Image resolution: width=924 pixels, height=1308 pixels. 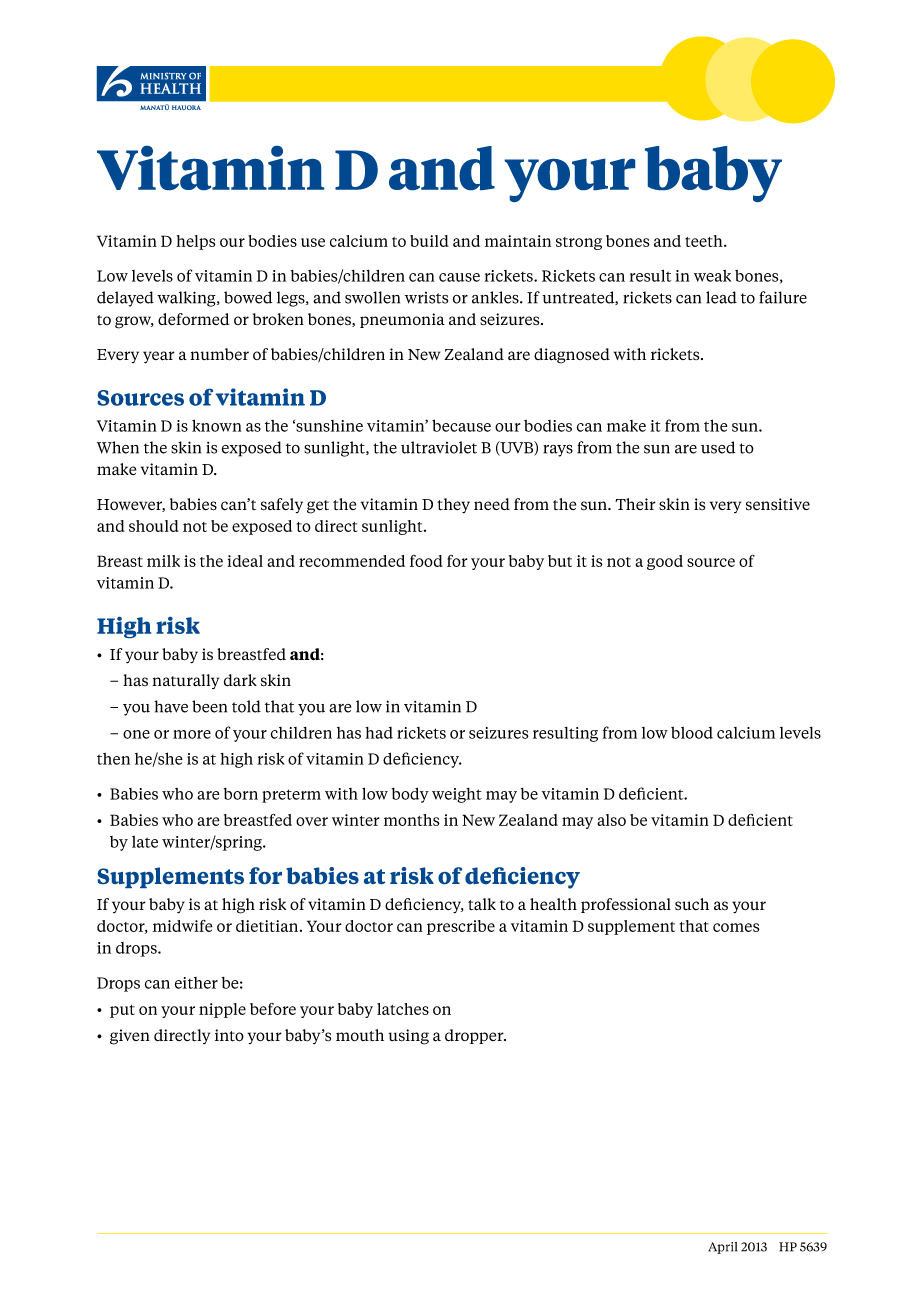 I want to click on into, so click(x=229, y=1035).
